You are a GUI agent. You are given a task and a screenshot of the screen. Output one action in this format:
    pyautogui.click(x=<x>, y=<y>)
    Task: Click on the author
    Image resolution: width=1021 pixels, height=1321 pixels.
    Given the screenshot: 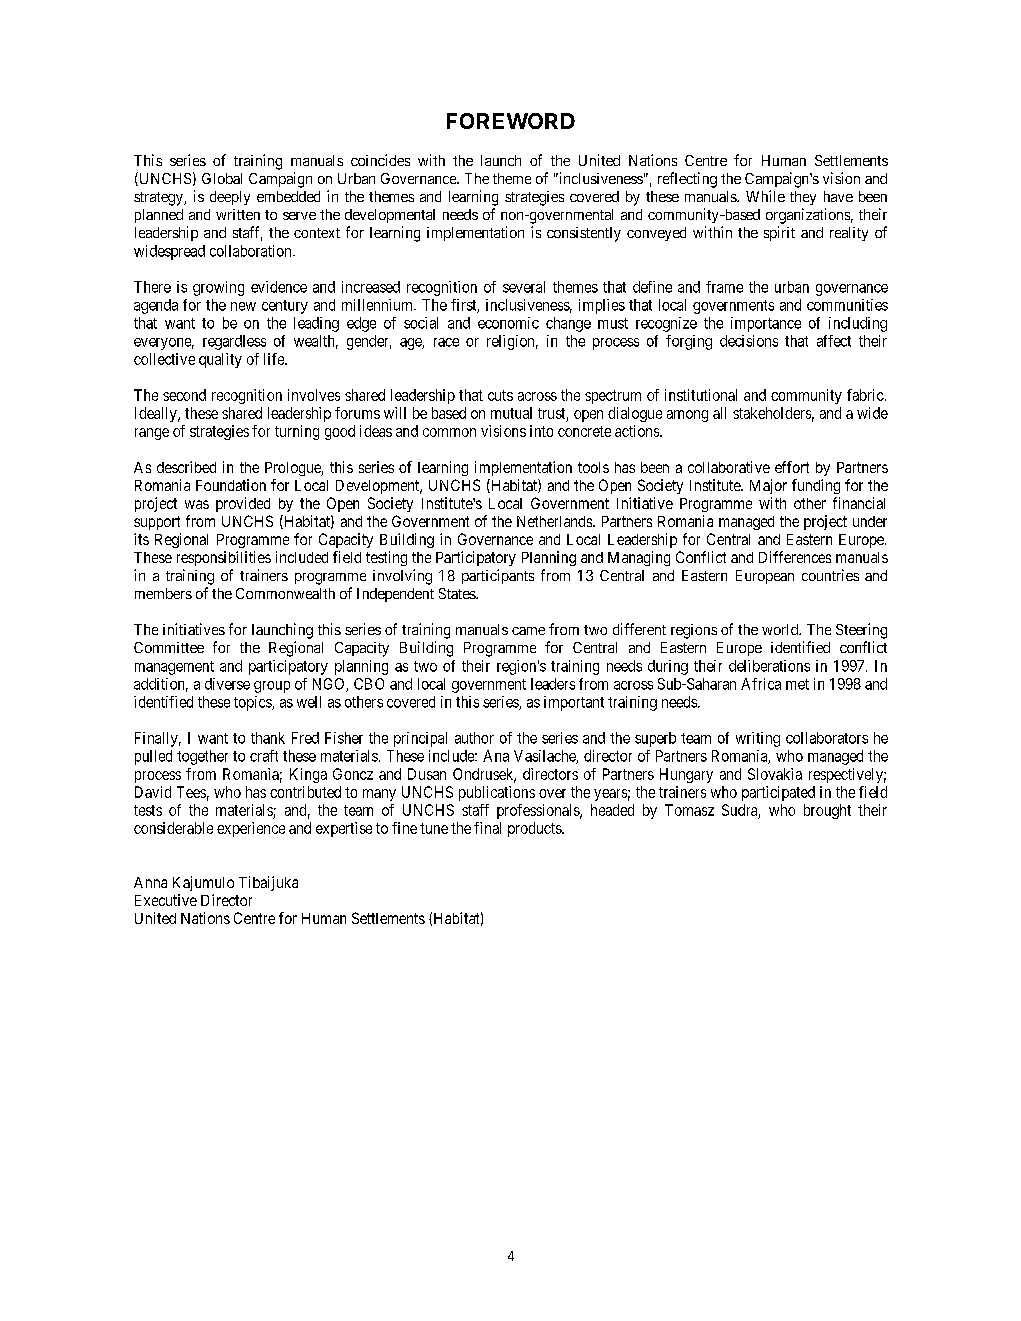 What is the action you would take?
    pyautogui.click(x=474, y=738)
